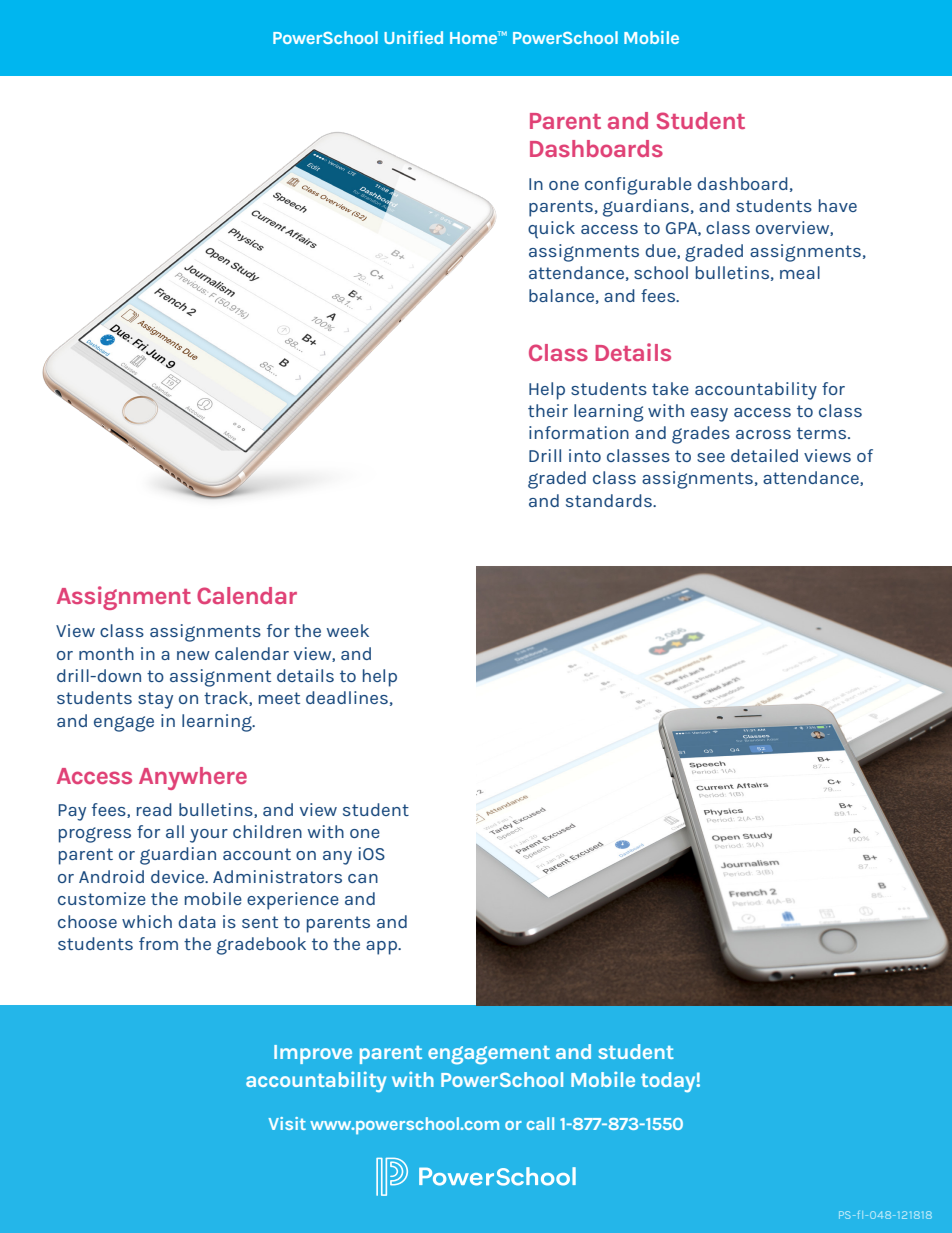  What do you see at coordinates (287, 1123) in the screenshot?
I see `Visit` at bounding box center [287, 1123].
